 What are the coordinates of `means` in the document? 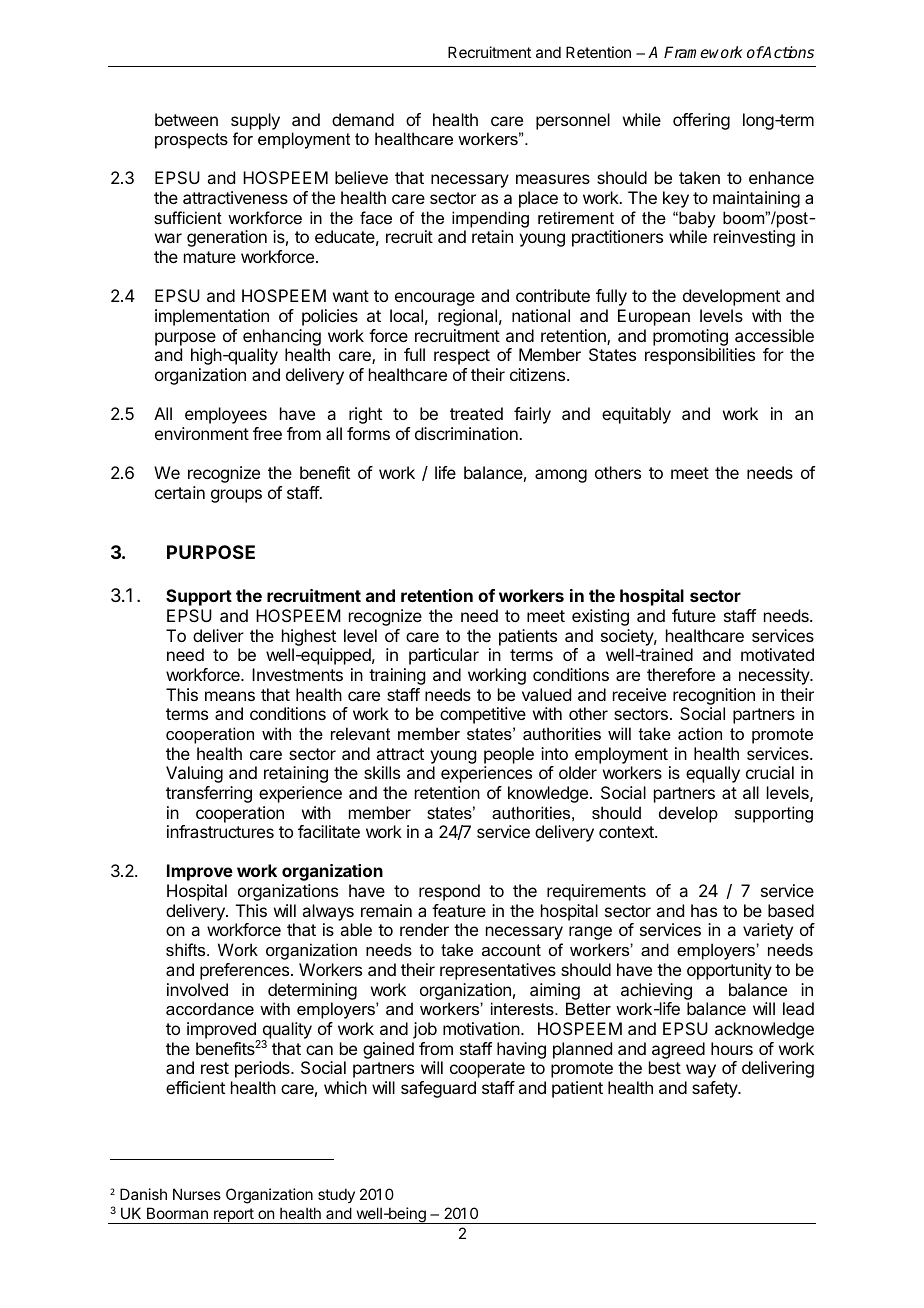 It's located at (230, 696).
